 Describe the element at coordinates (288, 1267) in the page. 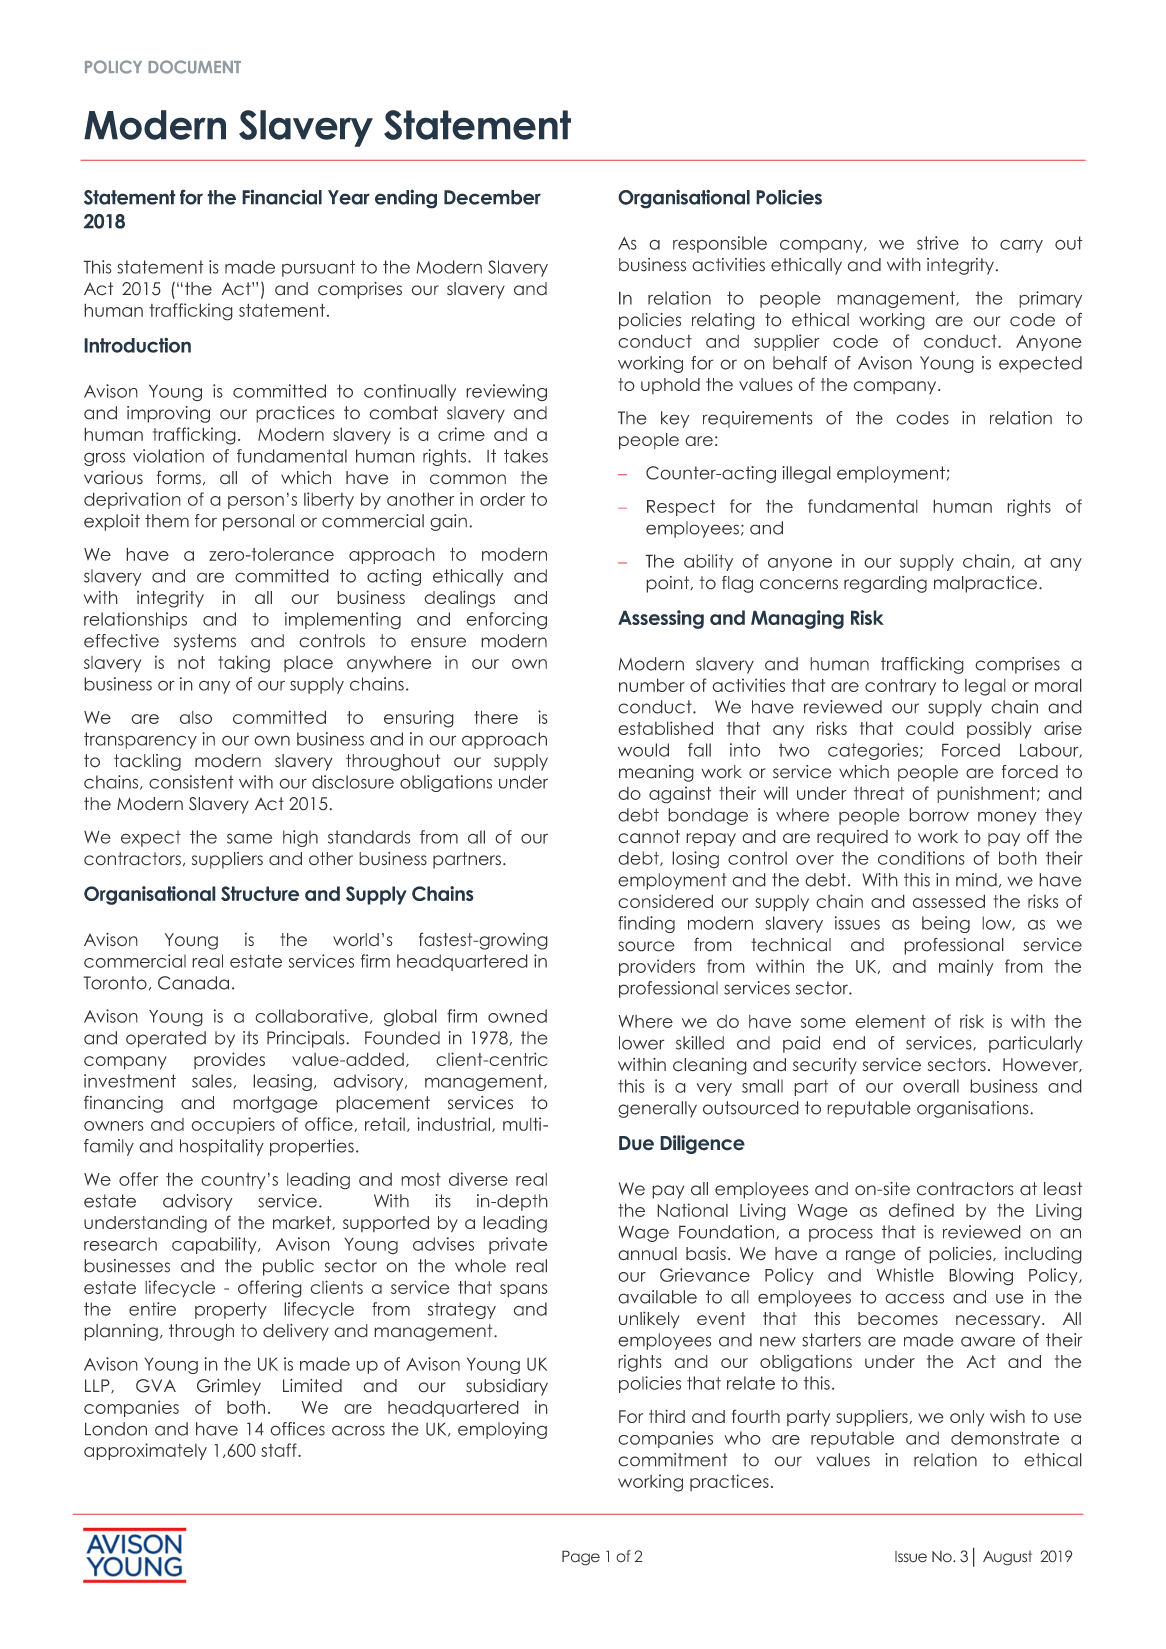

I see `public` at that location.
